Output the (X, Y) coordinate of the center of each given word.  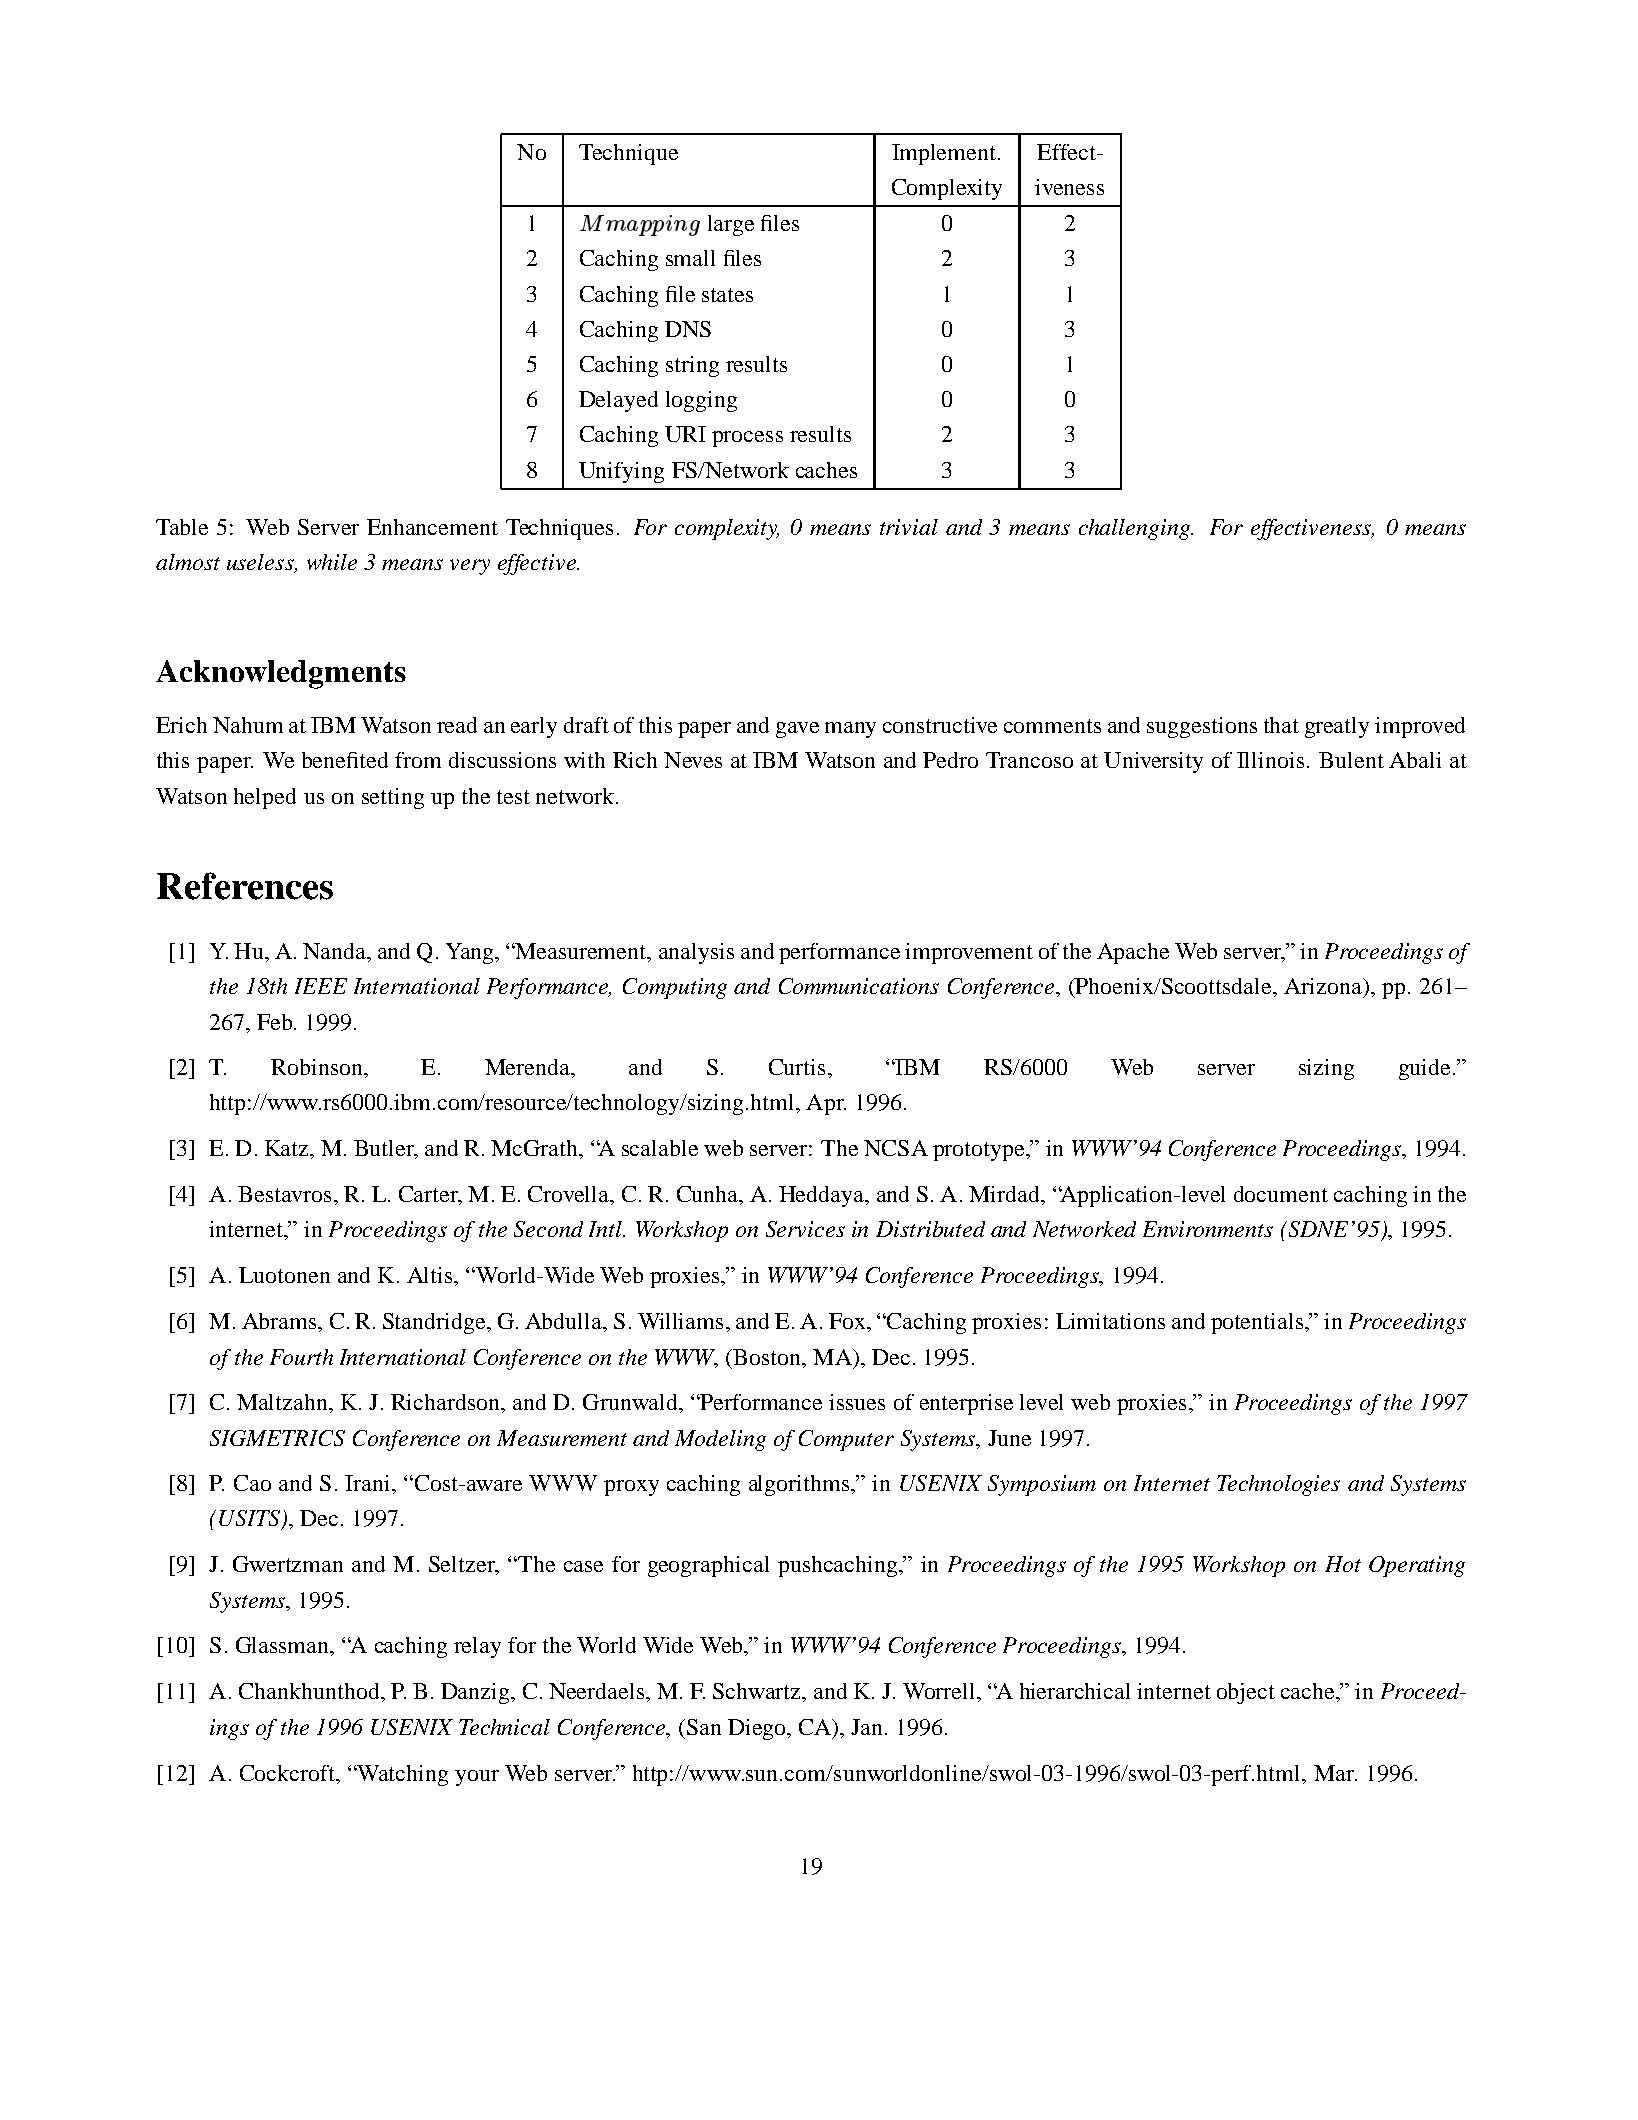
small (690, 258)
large (731, 225)
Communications (859, 986)
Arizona (1324, 986)
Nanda (335, 951)
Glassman (284, 1646)
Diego (758, 1729)
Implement (944, 154)
